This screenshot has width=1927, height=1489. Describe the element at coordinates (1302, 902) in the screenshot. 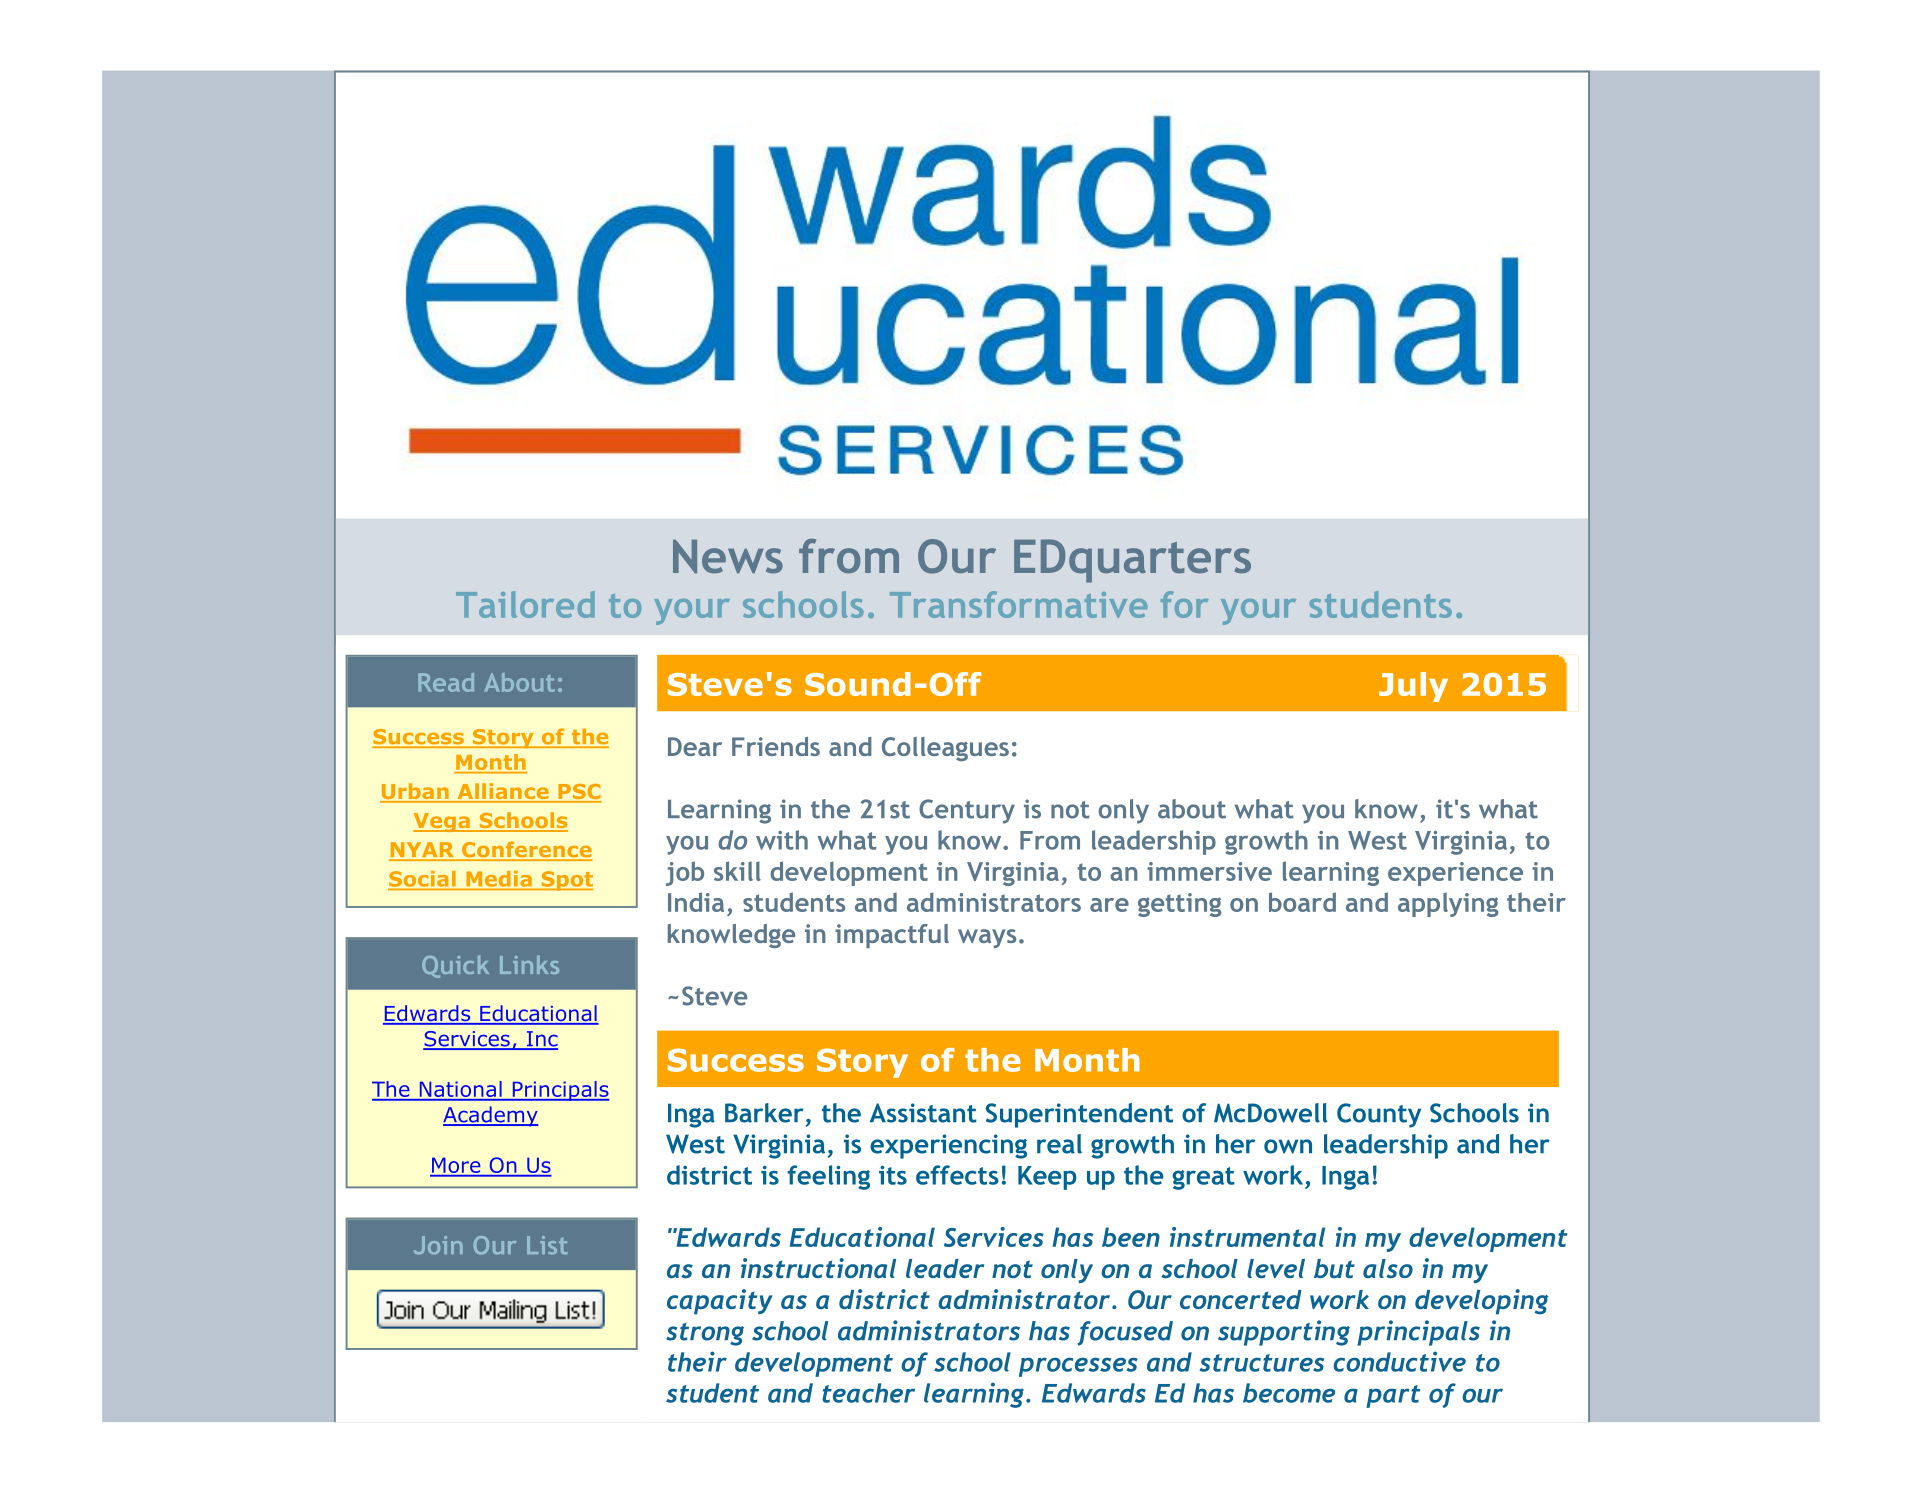

I see `board` at that location.
